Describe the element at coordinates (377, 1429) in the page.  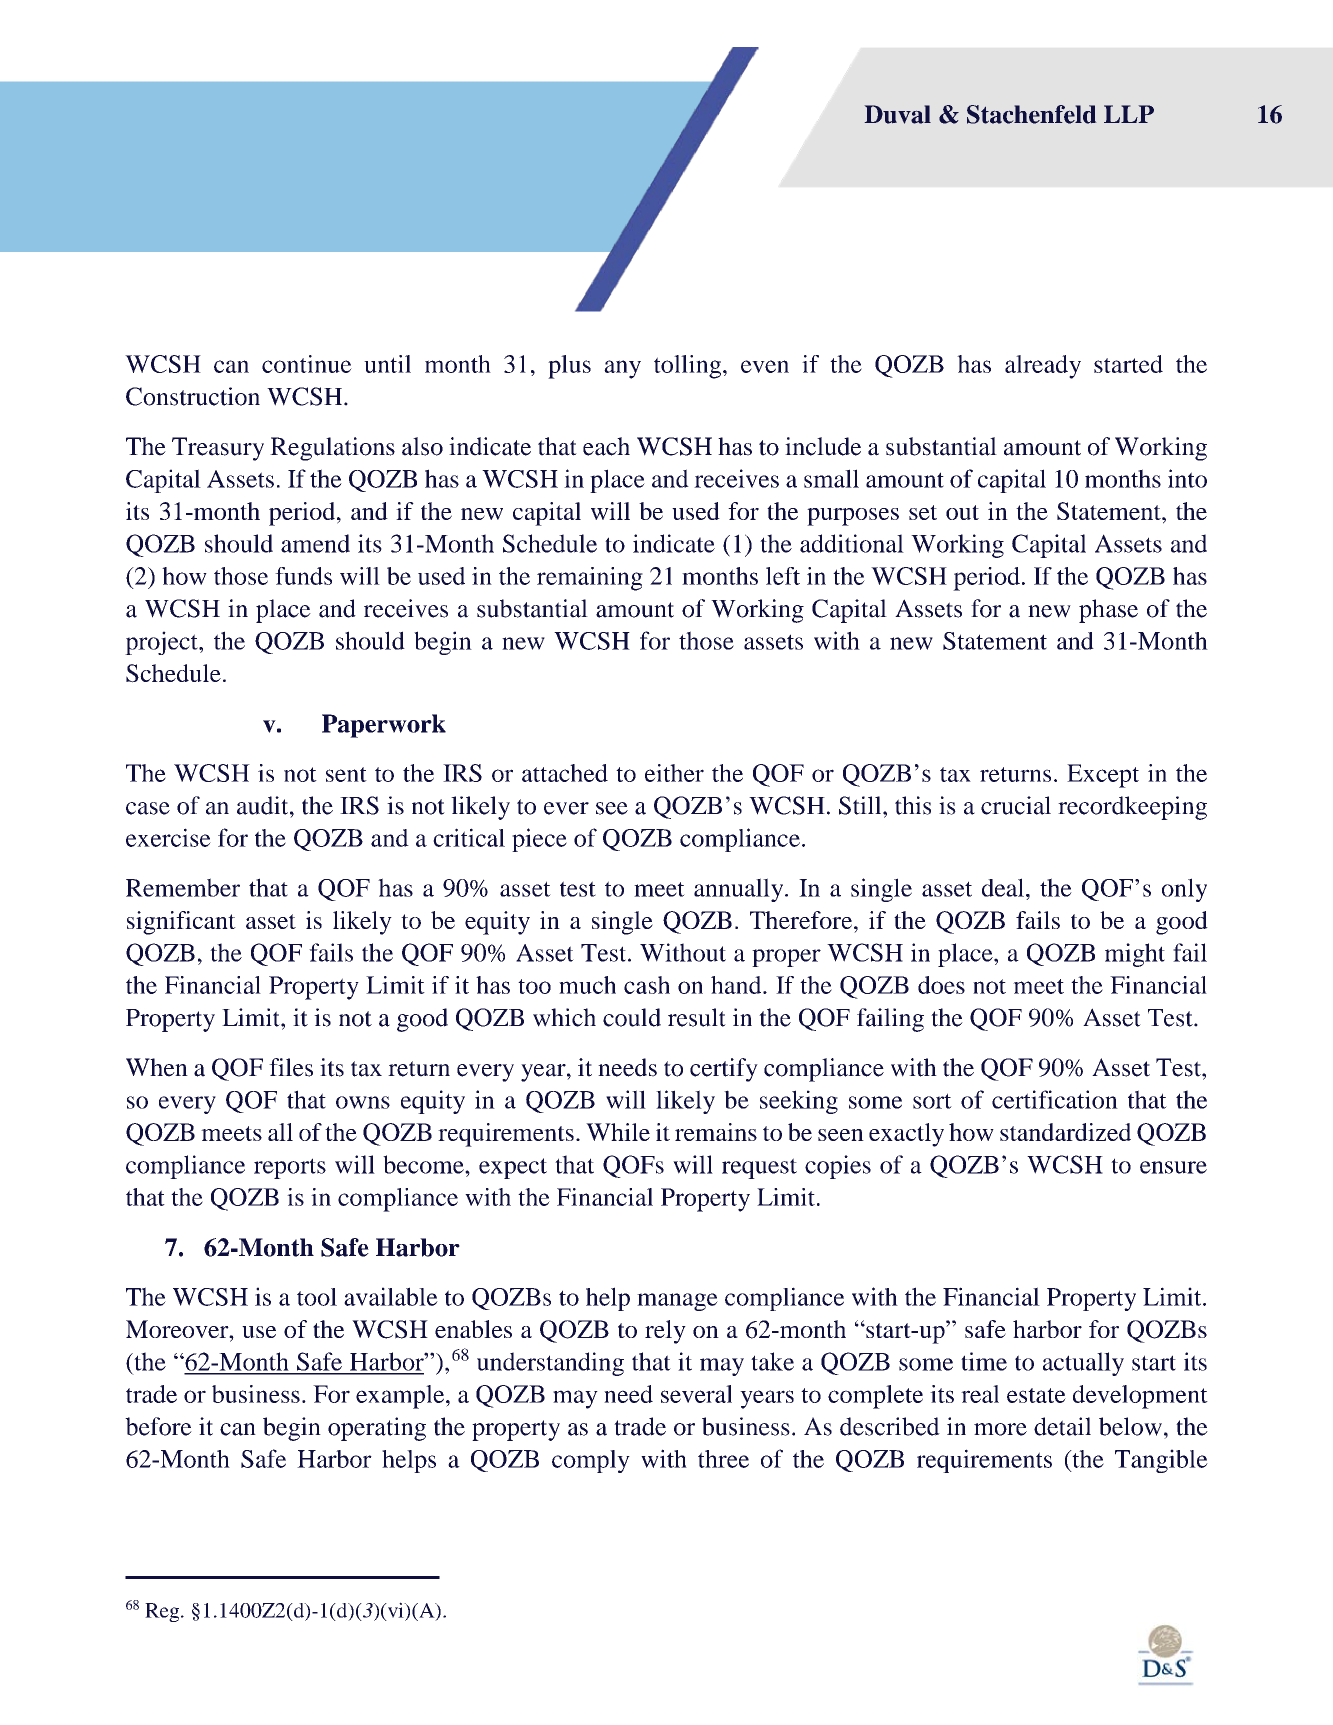
I see `operating` at that location.
